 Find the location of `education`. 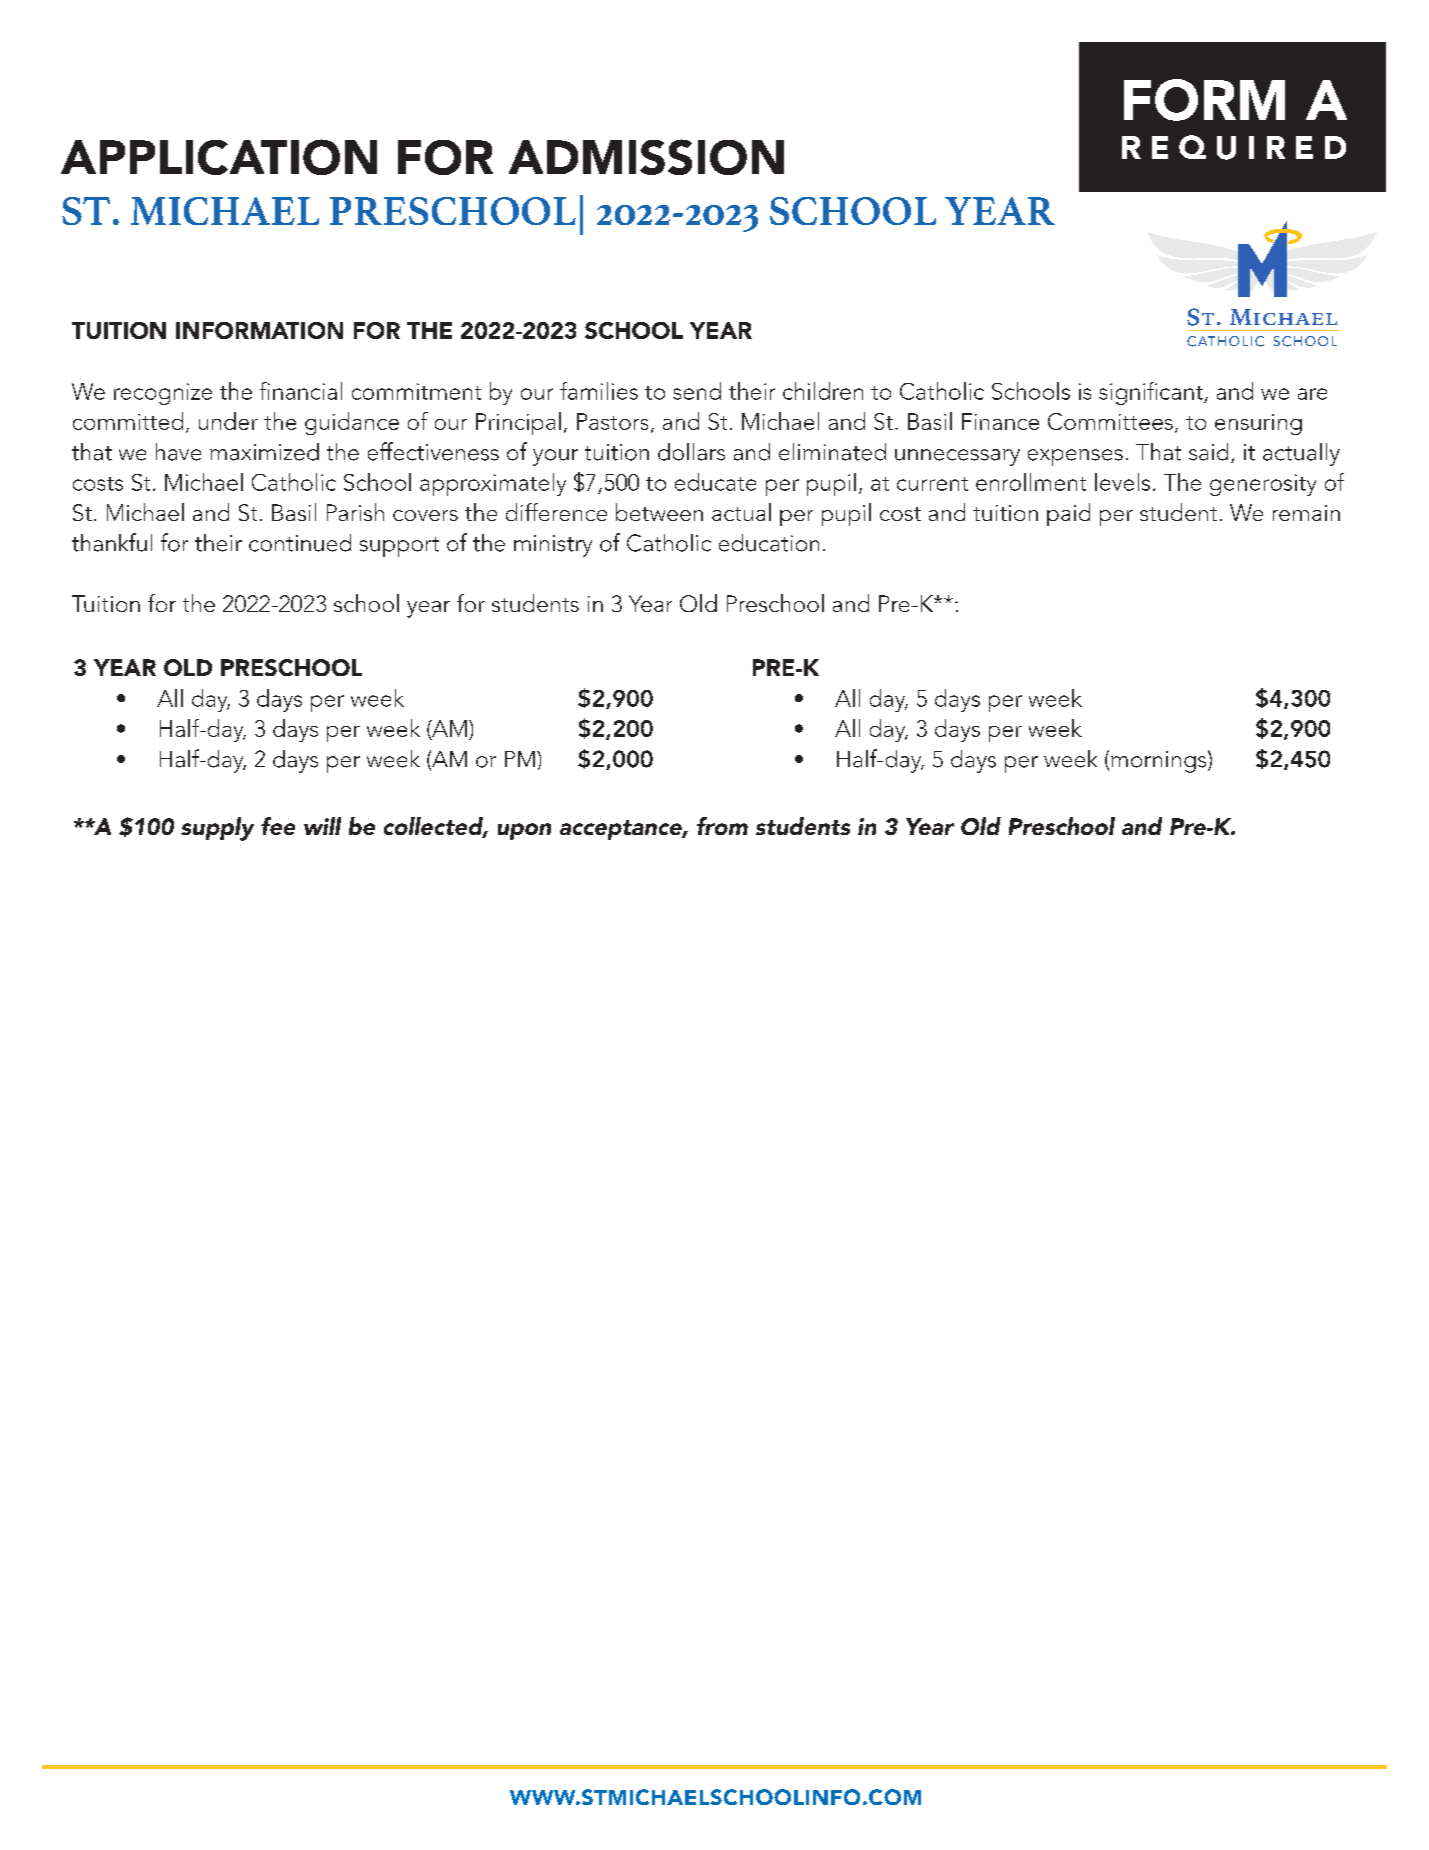

education is located at coordinates (769, 543).
